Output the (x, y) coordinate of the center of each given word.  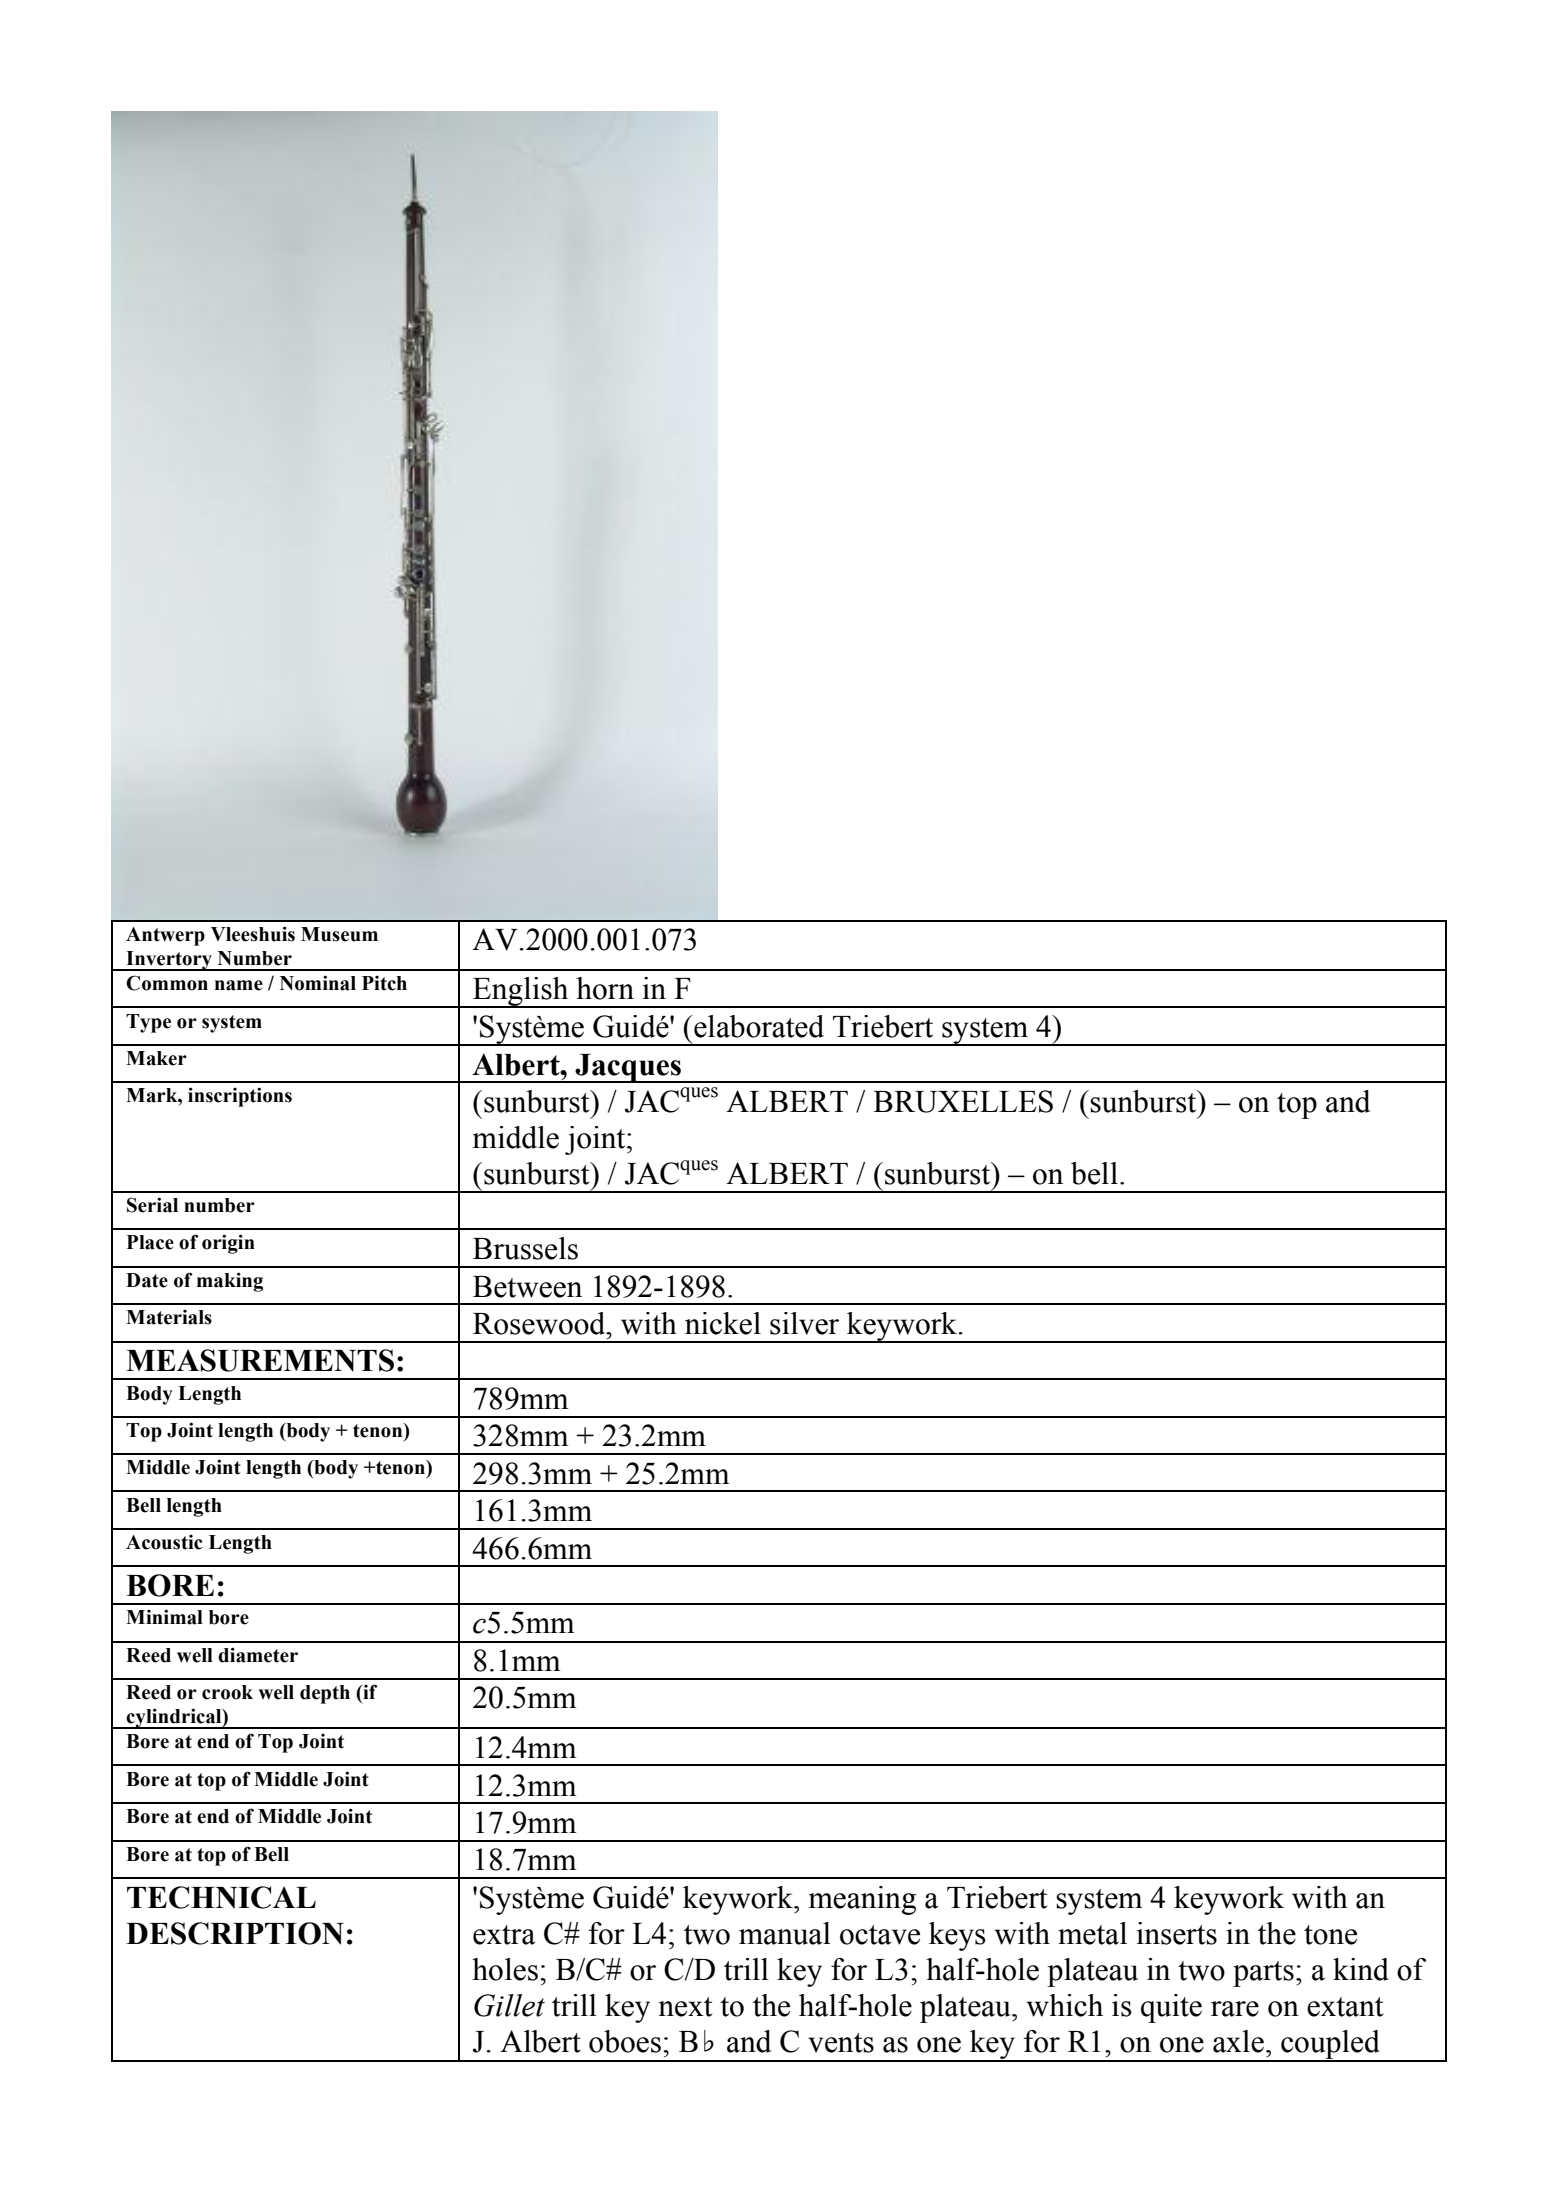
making (230, 1282)
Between (527, 1287)
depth (325, 1694)
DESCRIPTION (235, 1933)
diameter (258, 1655)
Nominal (318, 983)
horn (605, 988)
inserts (1177, 1933)
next (685, 2007)
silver (804, 1323)
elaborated (758, 1026)
